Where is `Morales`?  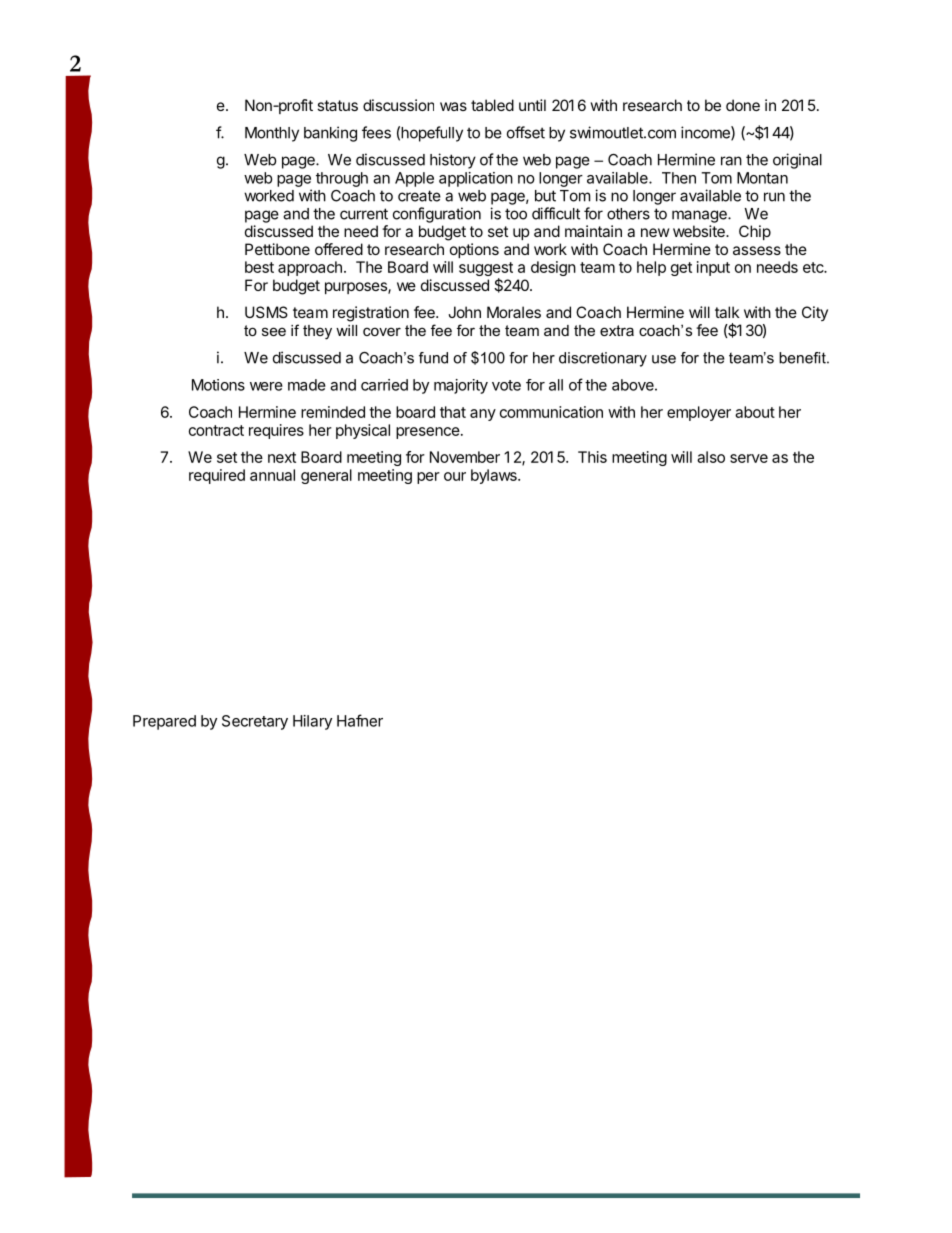
Morales is located at coordinates (514, 312).
